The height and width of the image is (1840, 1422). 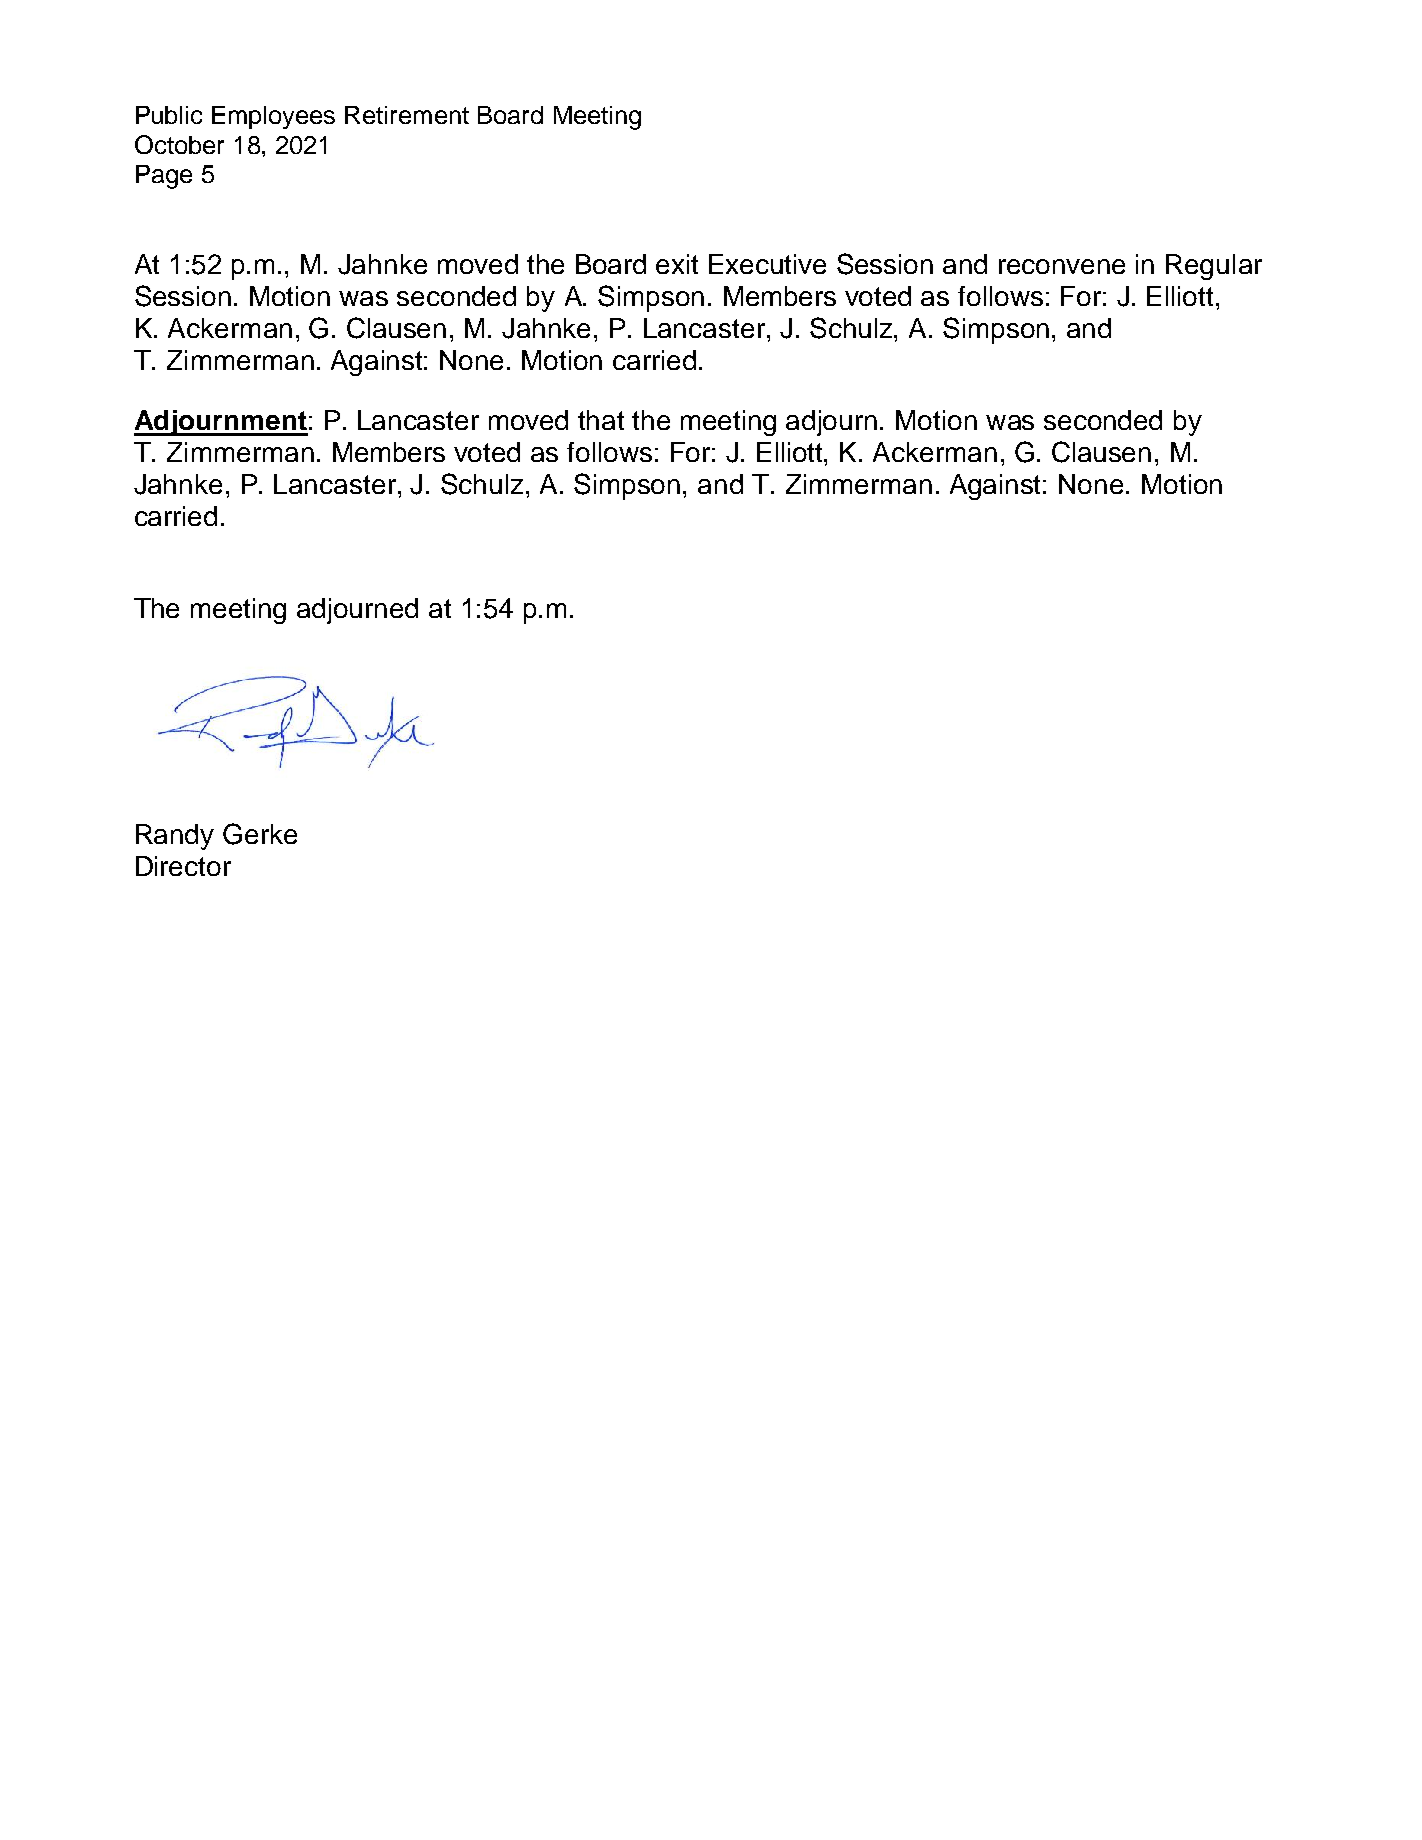 What do you see at coordinates (164, 177) in the image?
I see `Page` at bounding box center [164, 177].
